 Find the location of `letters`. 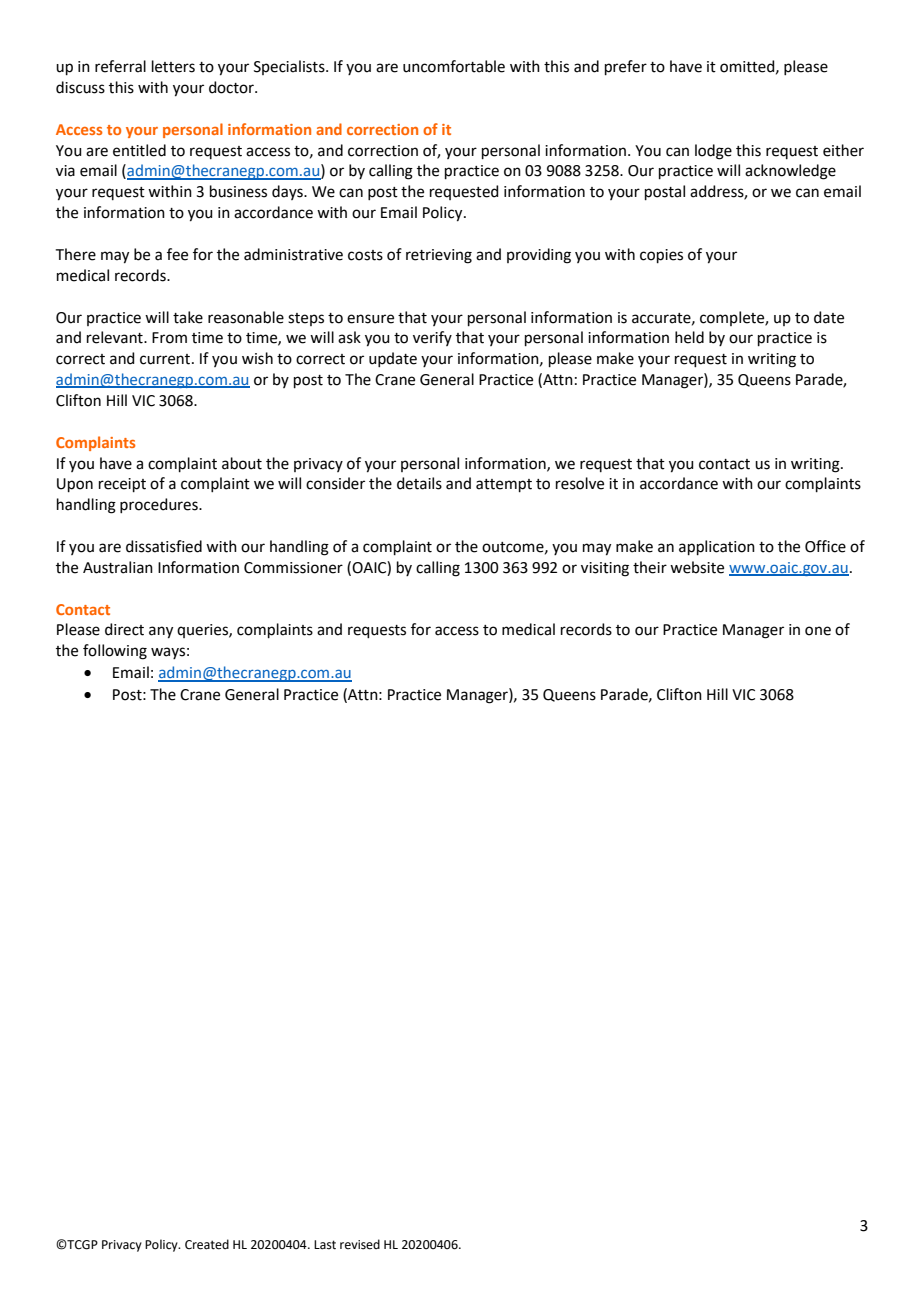

letters is located at coordinates (173, 66).
